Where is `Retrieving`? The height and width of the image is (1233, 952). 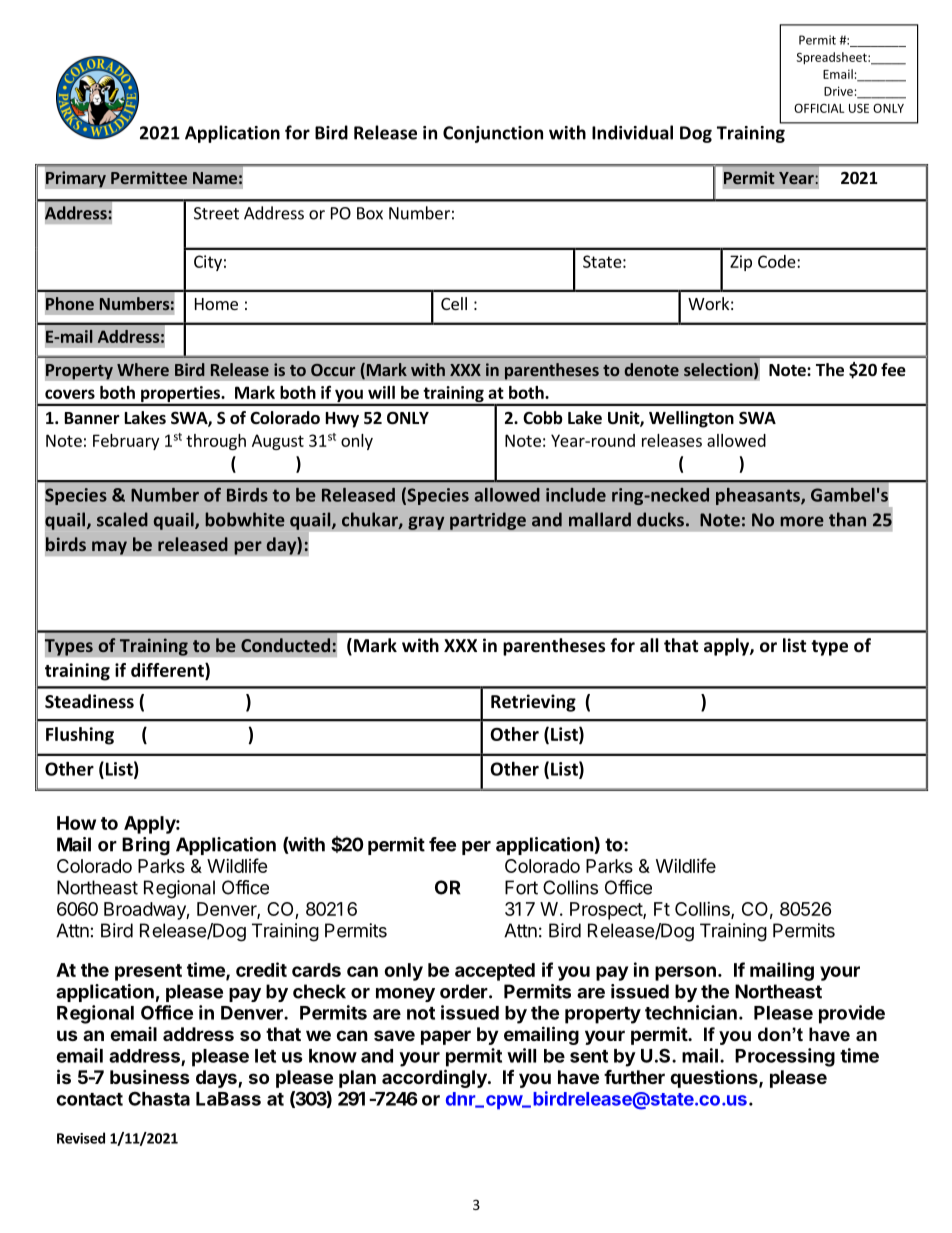 Retrieving is located at coordinates (533, 703).
